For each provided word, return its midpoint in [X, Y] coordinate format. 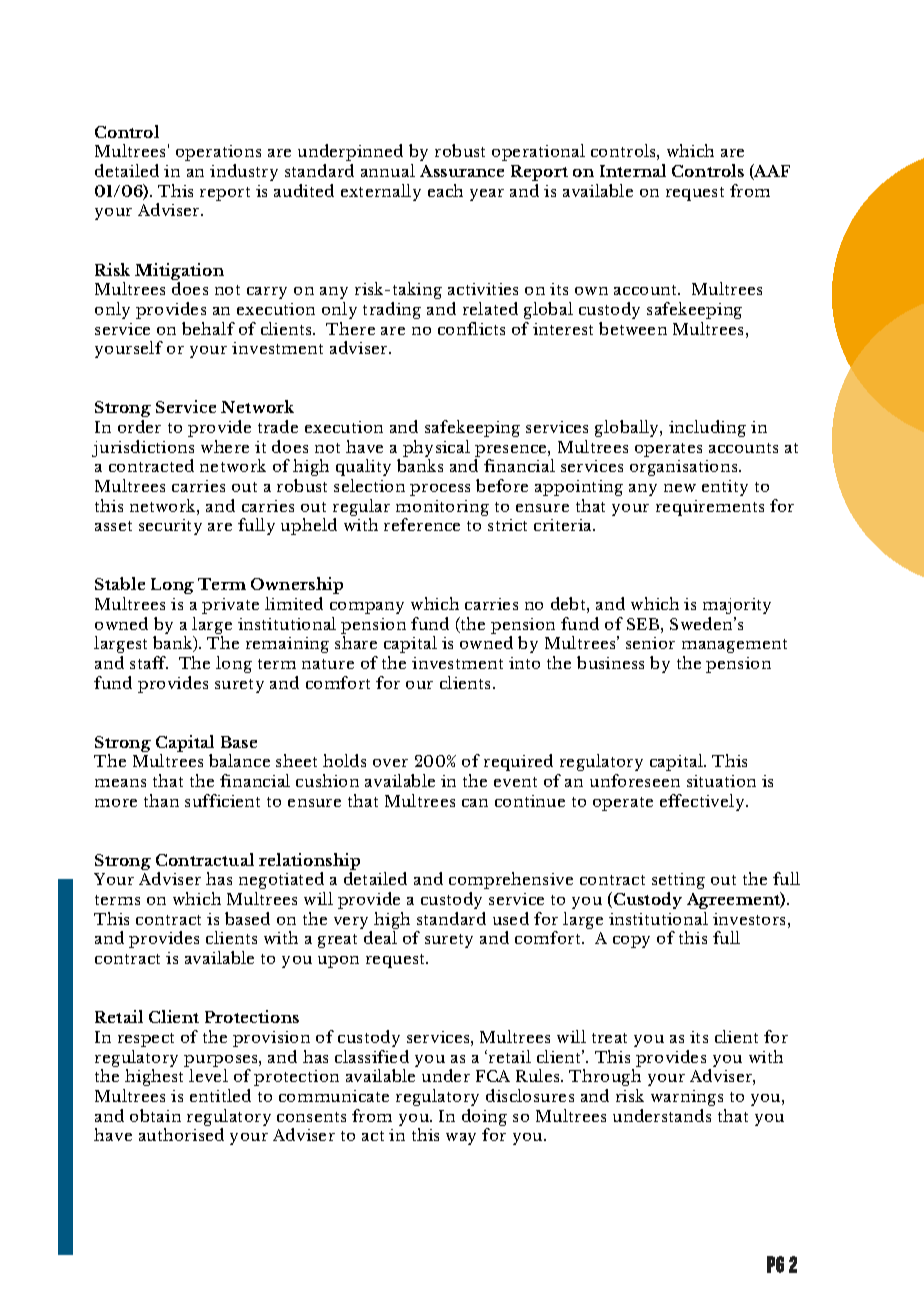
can [475, 803]
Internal [633, 170]
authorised [181, 1134]
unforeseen [635, 780]
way [461, 1139]
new [680, 488]
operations [218, 153]
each [445, 190]
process [440, 490]
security [170, 527]
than [161, 800]
